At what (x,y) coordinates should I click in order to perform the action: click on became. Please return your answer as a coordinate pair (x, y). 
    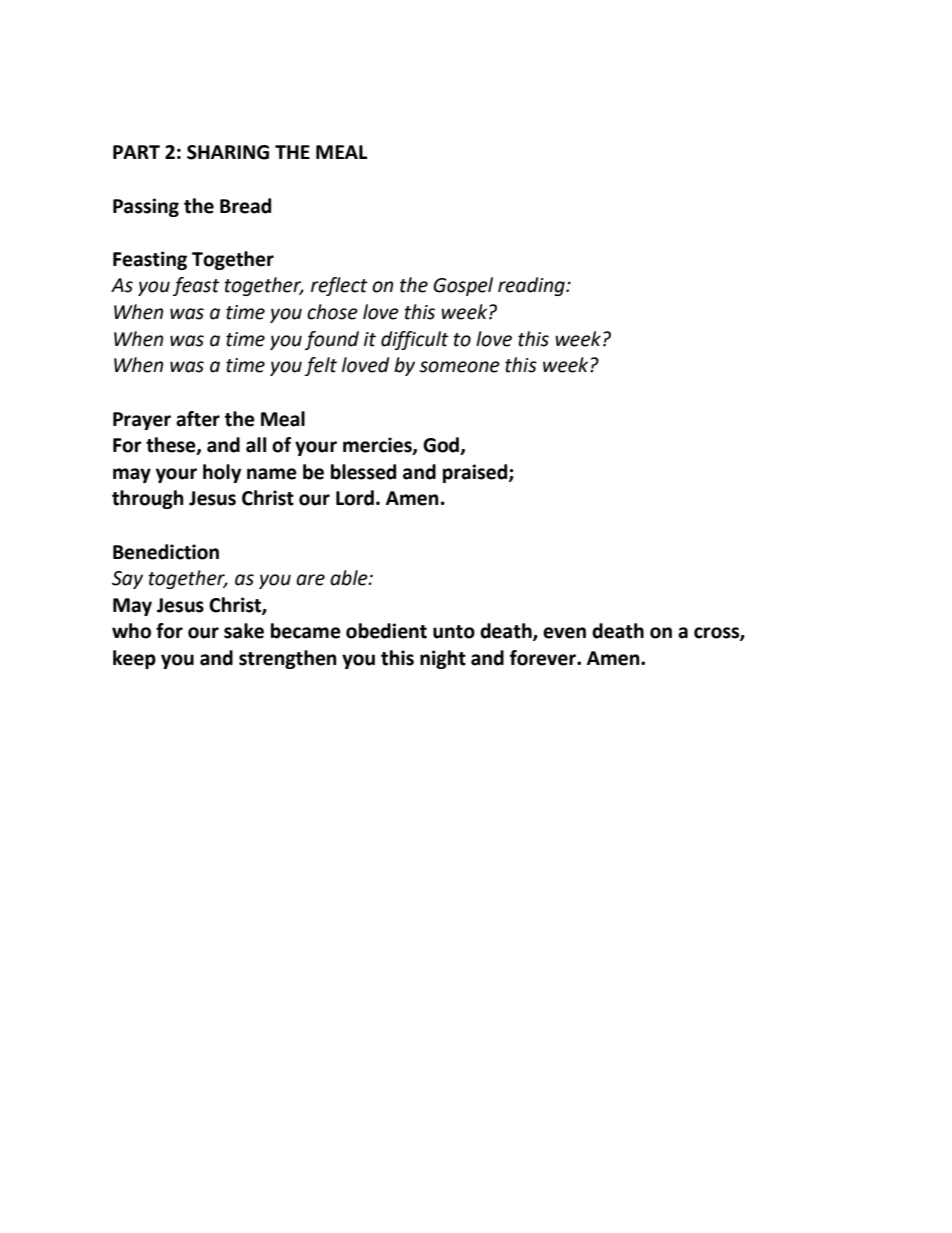
    Looking at the image, I should click on (306, 631).
